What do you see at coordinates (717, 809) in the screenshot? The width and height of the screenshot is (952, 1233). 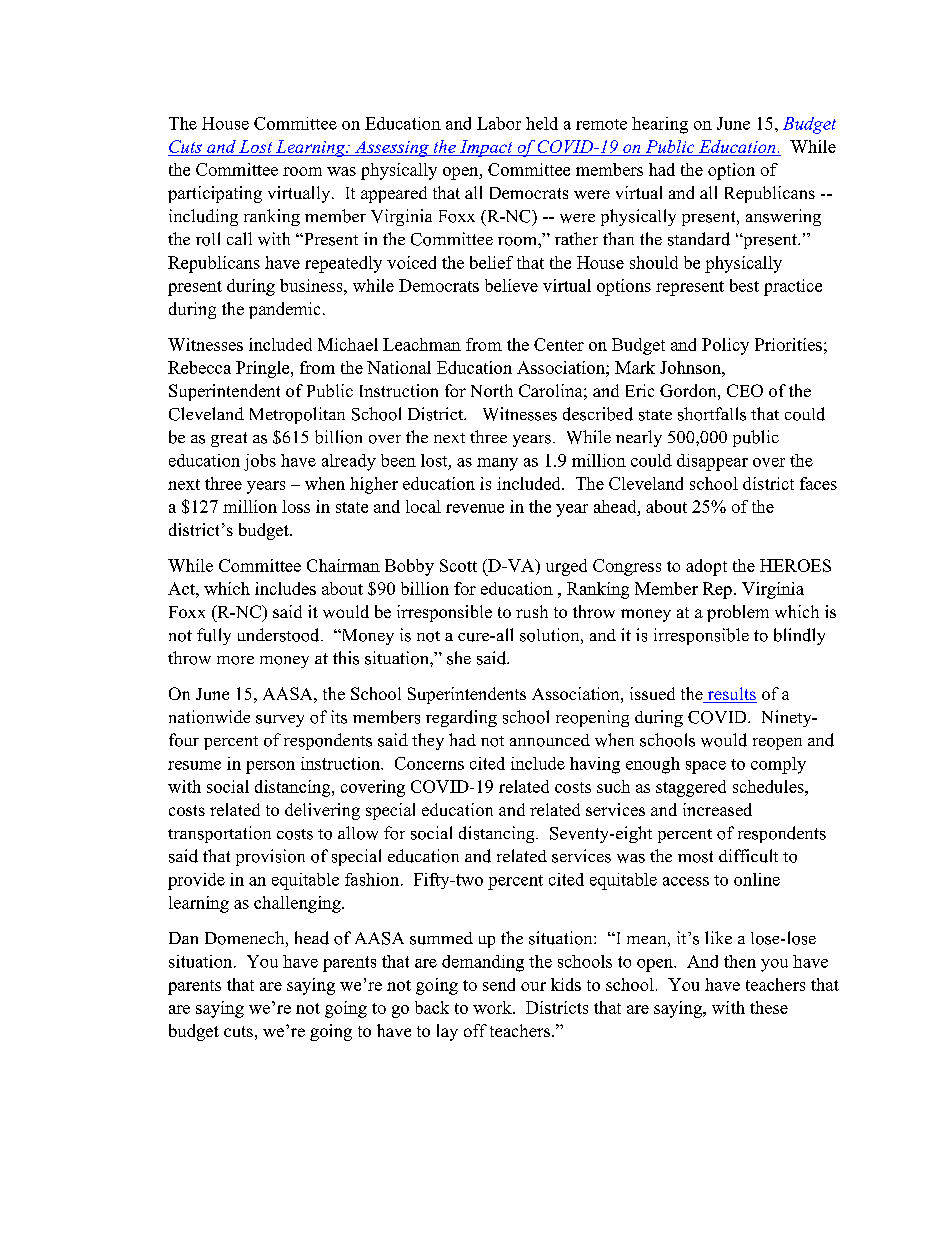 I see `increased` at bounding box center [717, 809].
